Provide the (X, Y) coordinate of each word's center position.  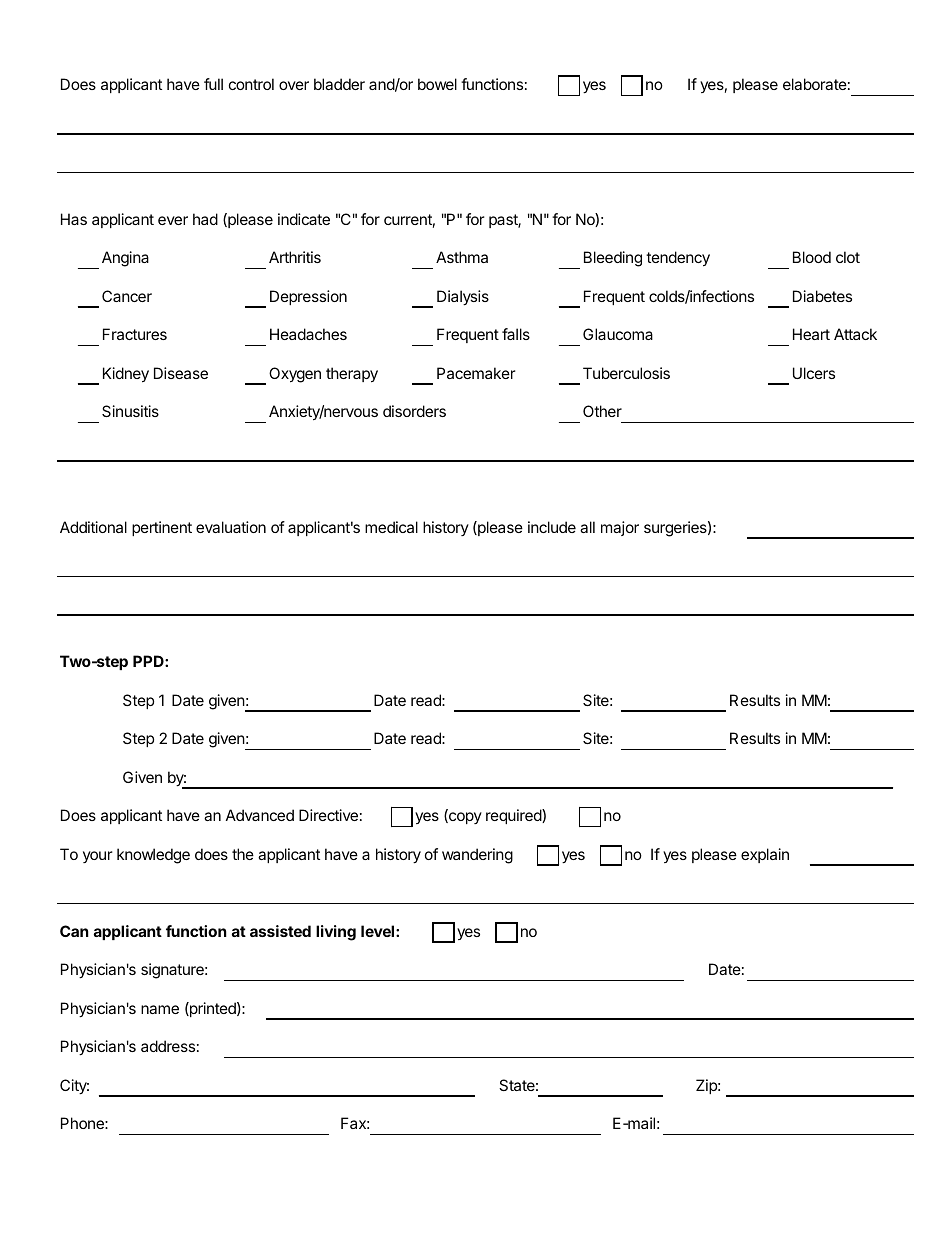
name (160, 1009)
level (379, 931)
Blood (812, 257)
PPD (149, 661)
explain (765, 855)
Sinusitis (130, 411)
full (213, 84)
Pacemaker (476, 373)
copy (464, 818)
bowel (437, 84)
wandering (477, 856)
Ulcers (814, 373)
